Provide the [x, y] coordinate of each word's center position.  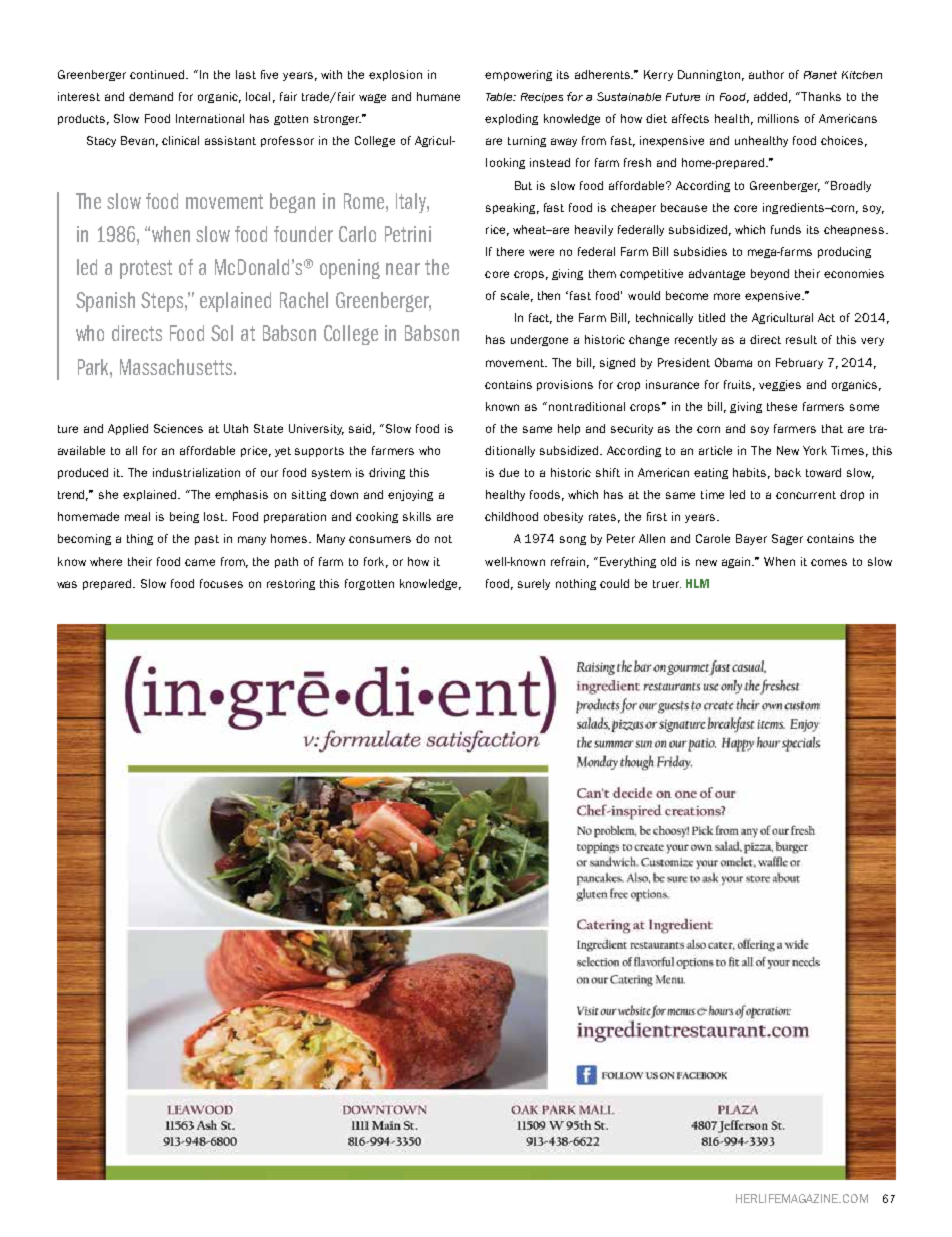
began [292, 203]
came [200, 562]
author [766, 74]
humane [438, 96]
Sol [222, 333]
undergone [539, 340]
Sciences [178, 428]
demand [151, 96]
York [815, 450]
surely [534, 584]
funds [786, 229]
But [523, 185]
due [509, 472]
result [801, 339]
